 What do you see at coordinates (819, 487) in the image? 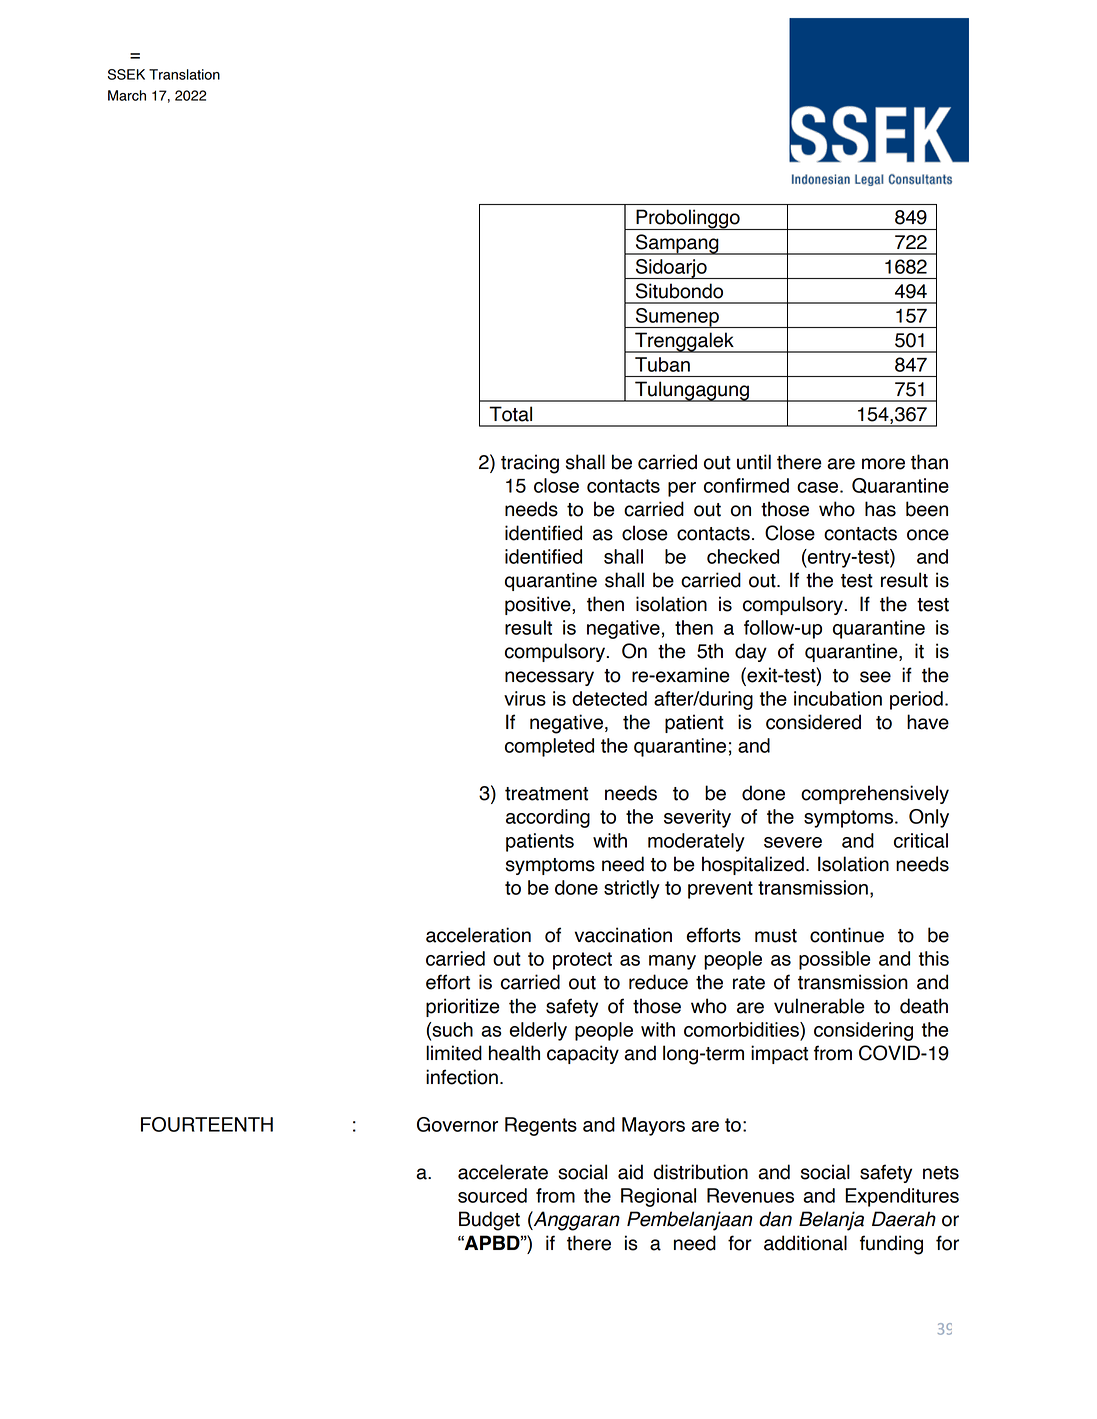
I see `case` at bounding box center [819, 487].
